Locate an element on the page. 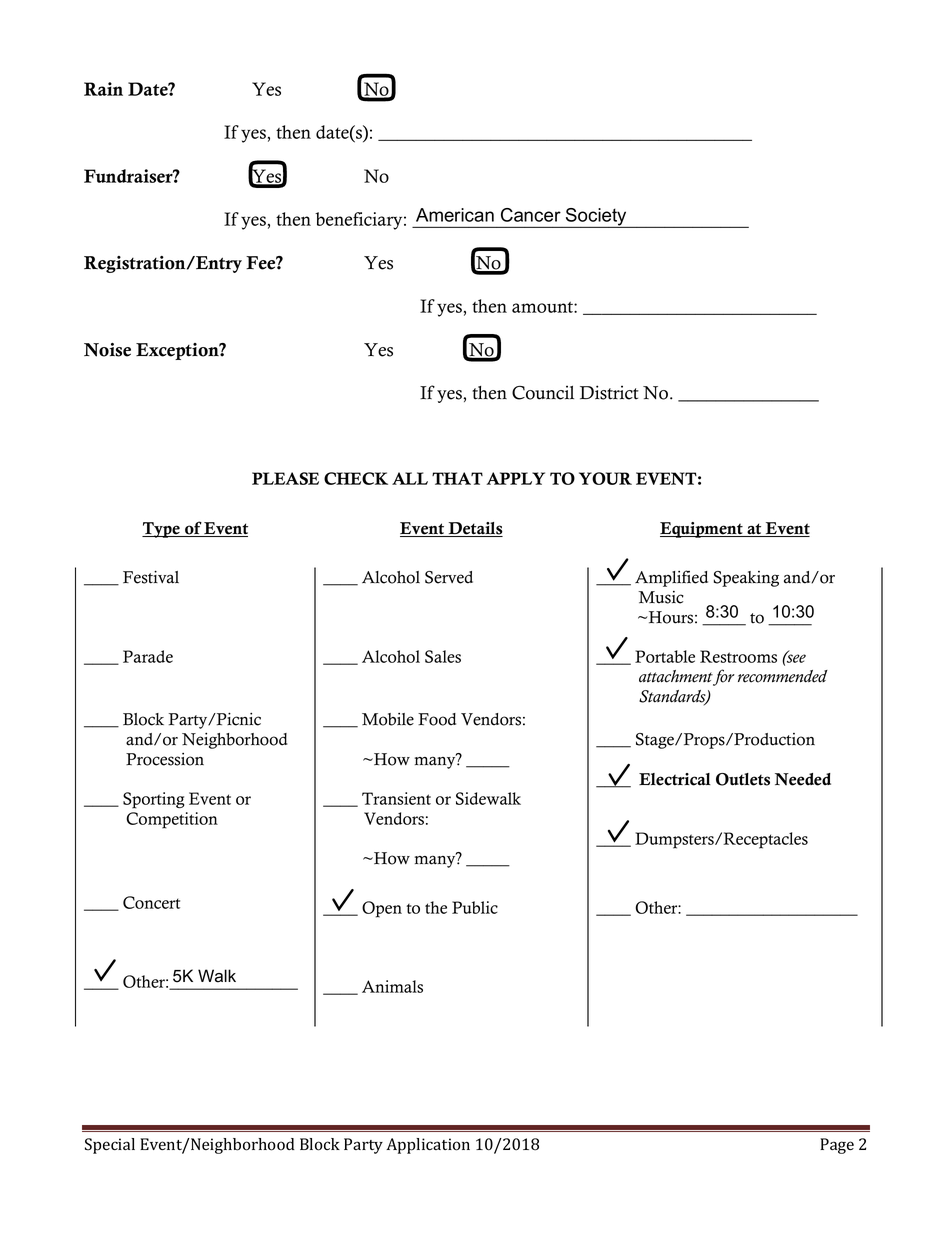 This page has width=952, height=1233. Society is located at coordinates (596, 218).
